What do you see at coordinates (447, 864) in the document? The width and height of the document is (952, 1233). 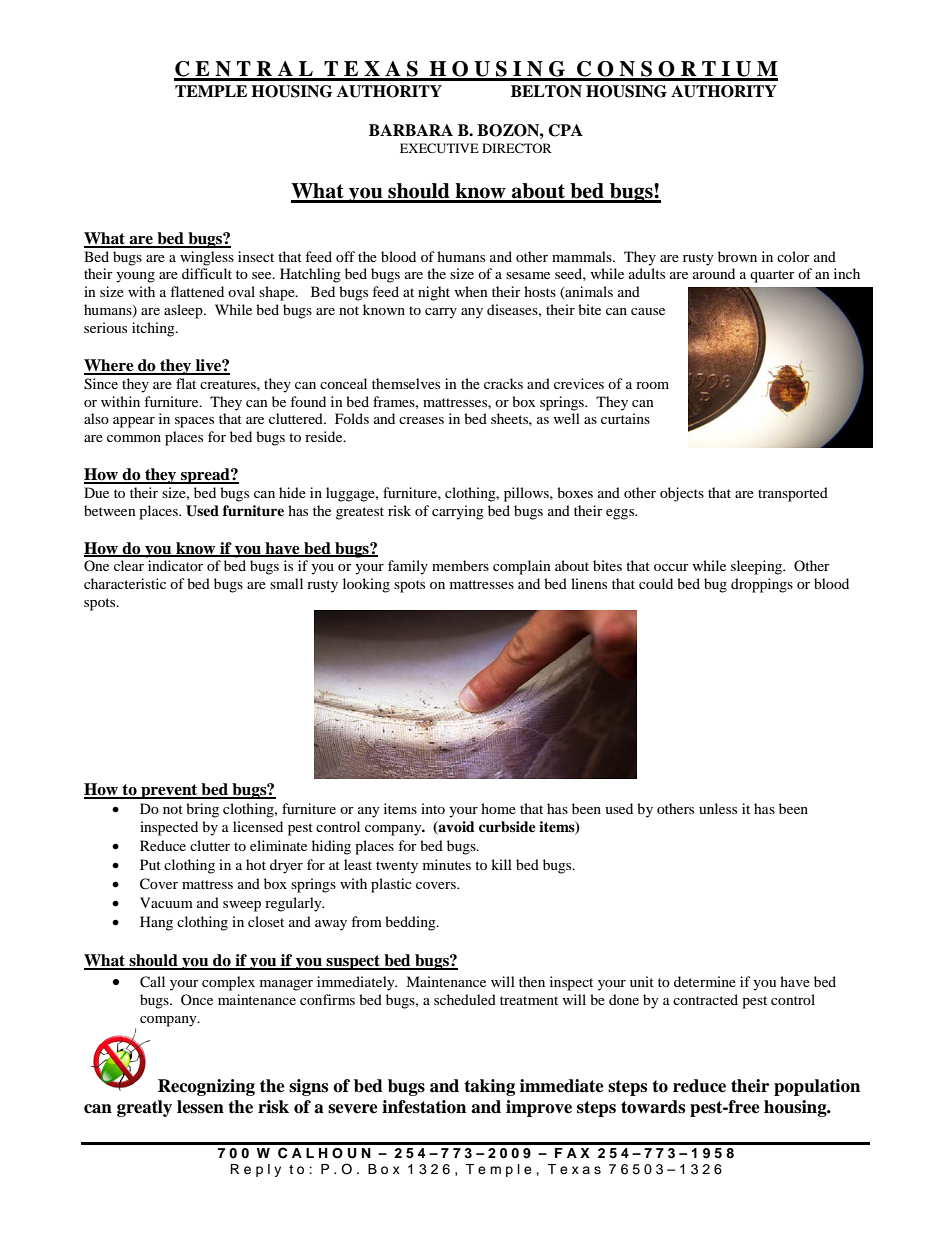 I see `minutes` at bounding box center [447, 864].
